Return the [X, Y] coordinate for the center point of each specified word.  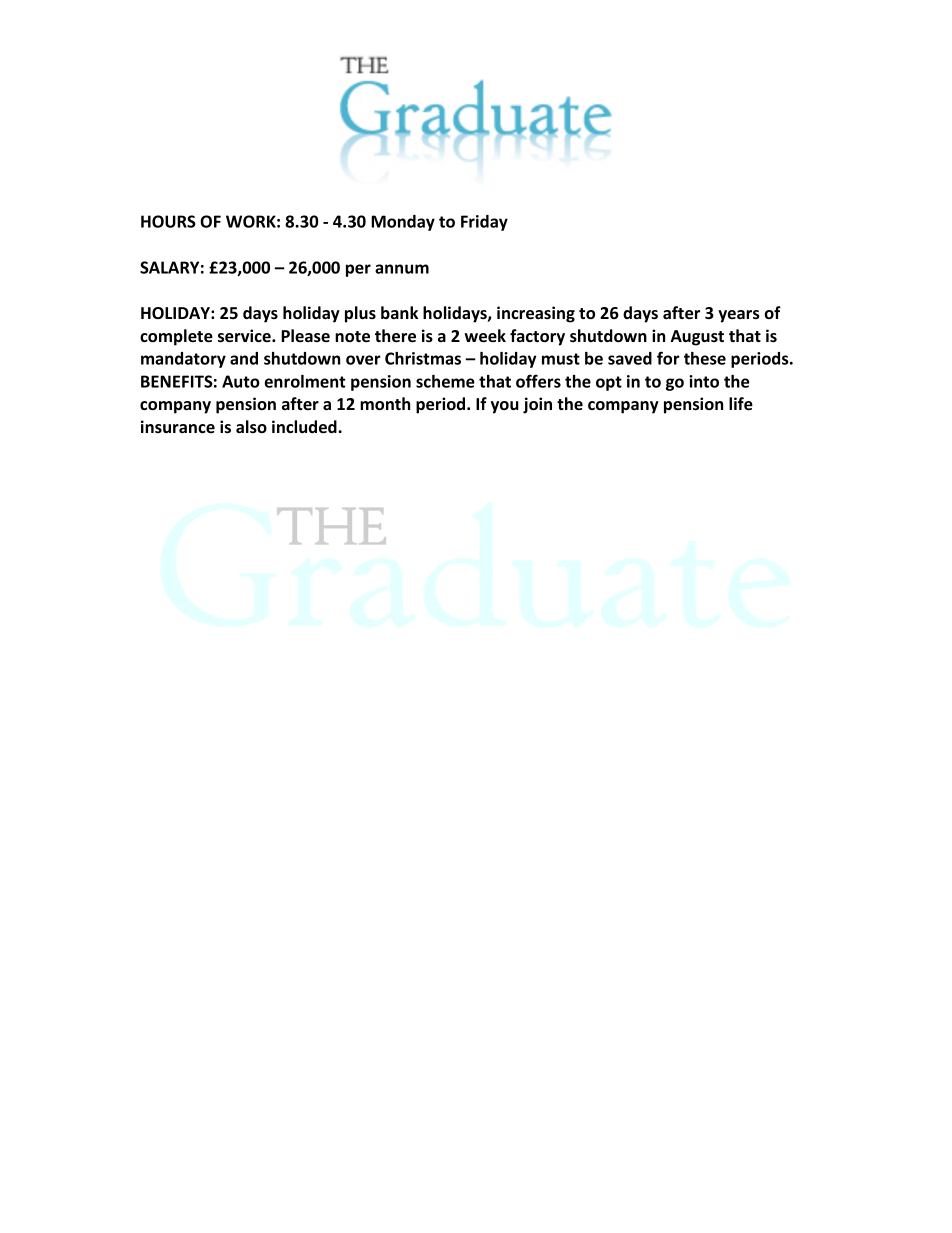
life [741, 404]
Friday [484, 223]
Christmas [423, 358]
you [505, 407]
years [739, 316]
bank [399, 312]
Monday [403, 223]
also [251, 426]
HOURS [168, 221]
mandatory [183, 360]
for [668, 358]
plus [360, 314]
